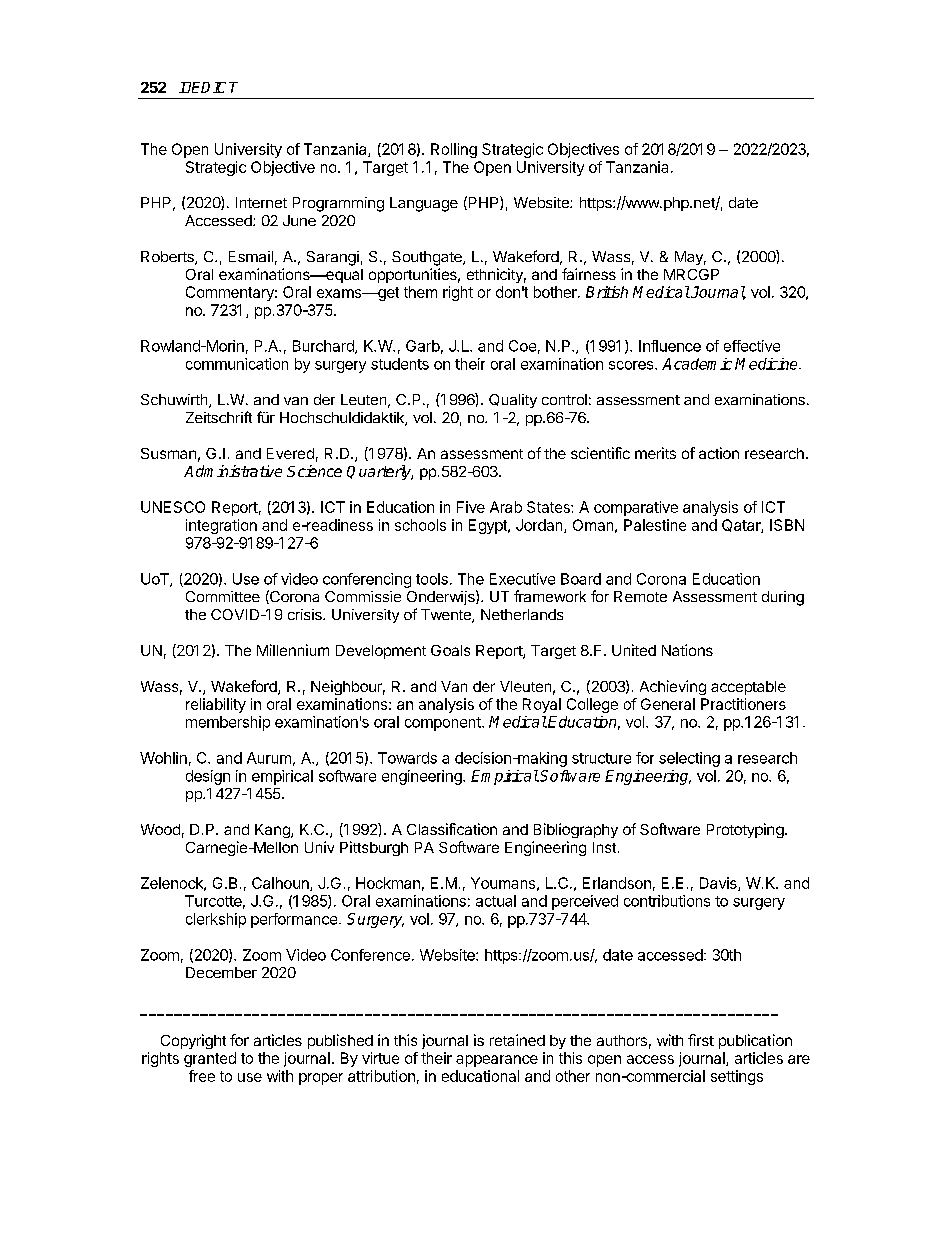 This screenshot has width=952, height=1233. Describe the element at coordinates (655, 525) in the screenshot. I see `Palestine` at that location.
